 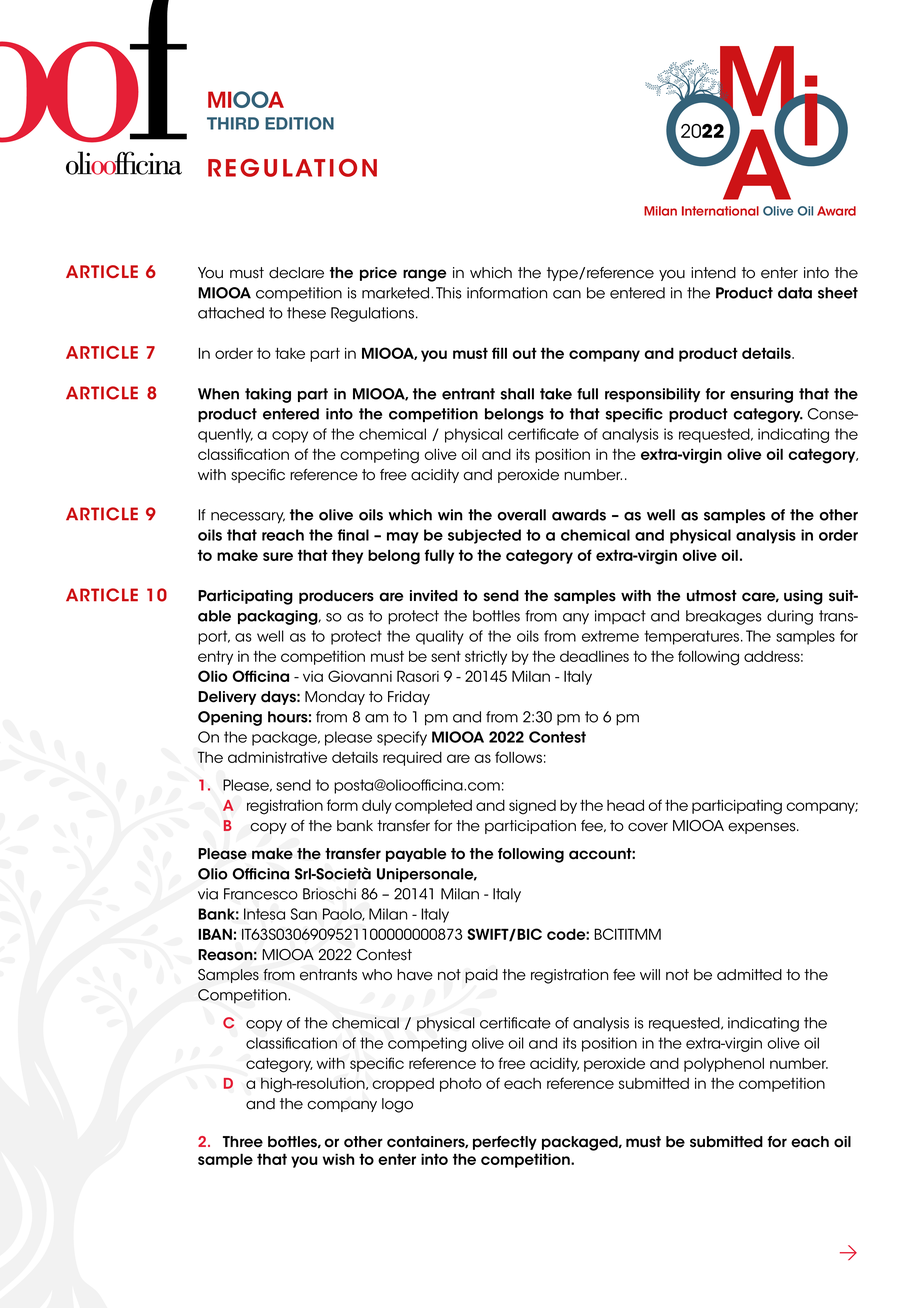 I want to click on strictly, so click(x=486, y=658).
